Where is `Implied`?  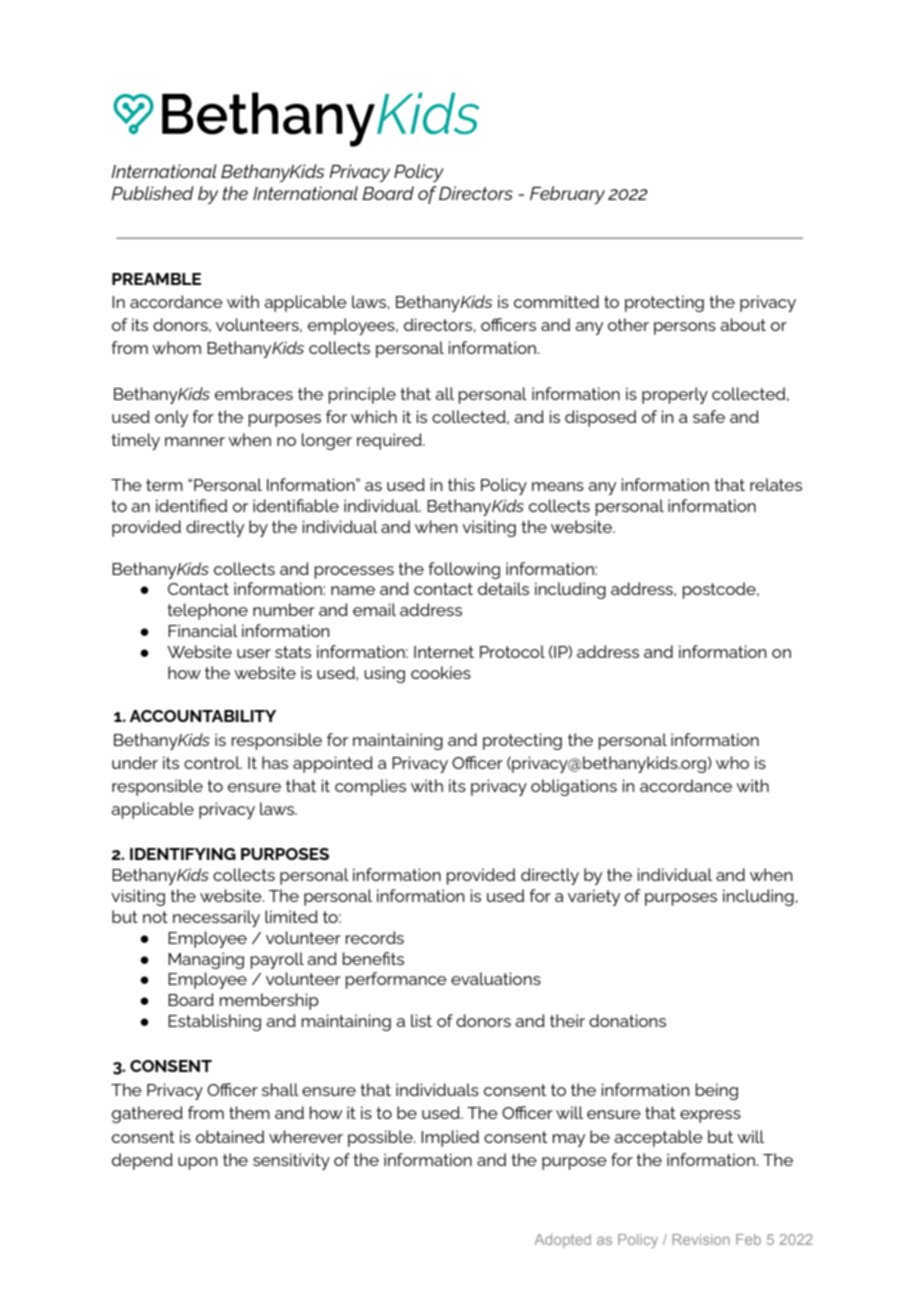 Implied is located at coordinates (450, 1138).
